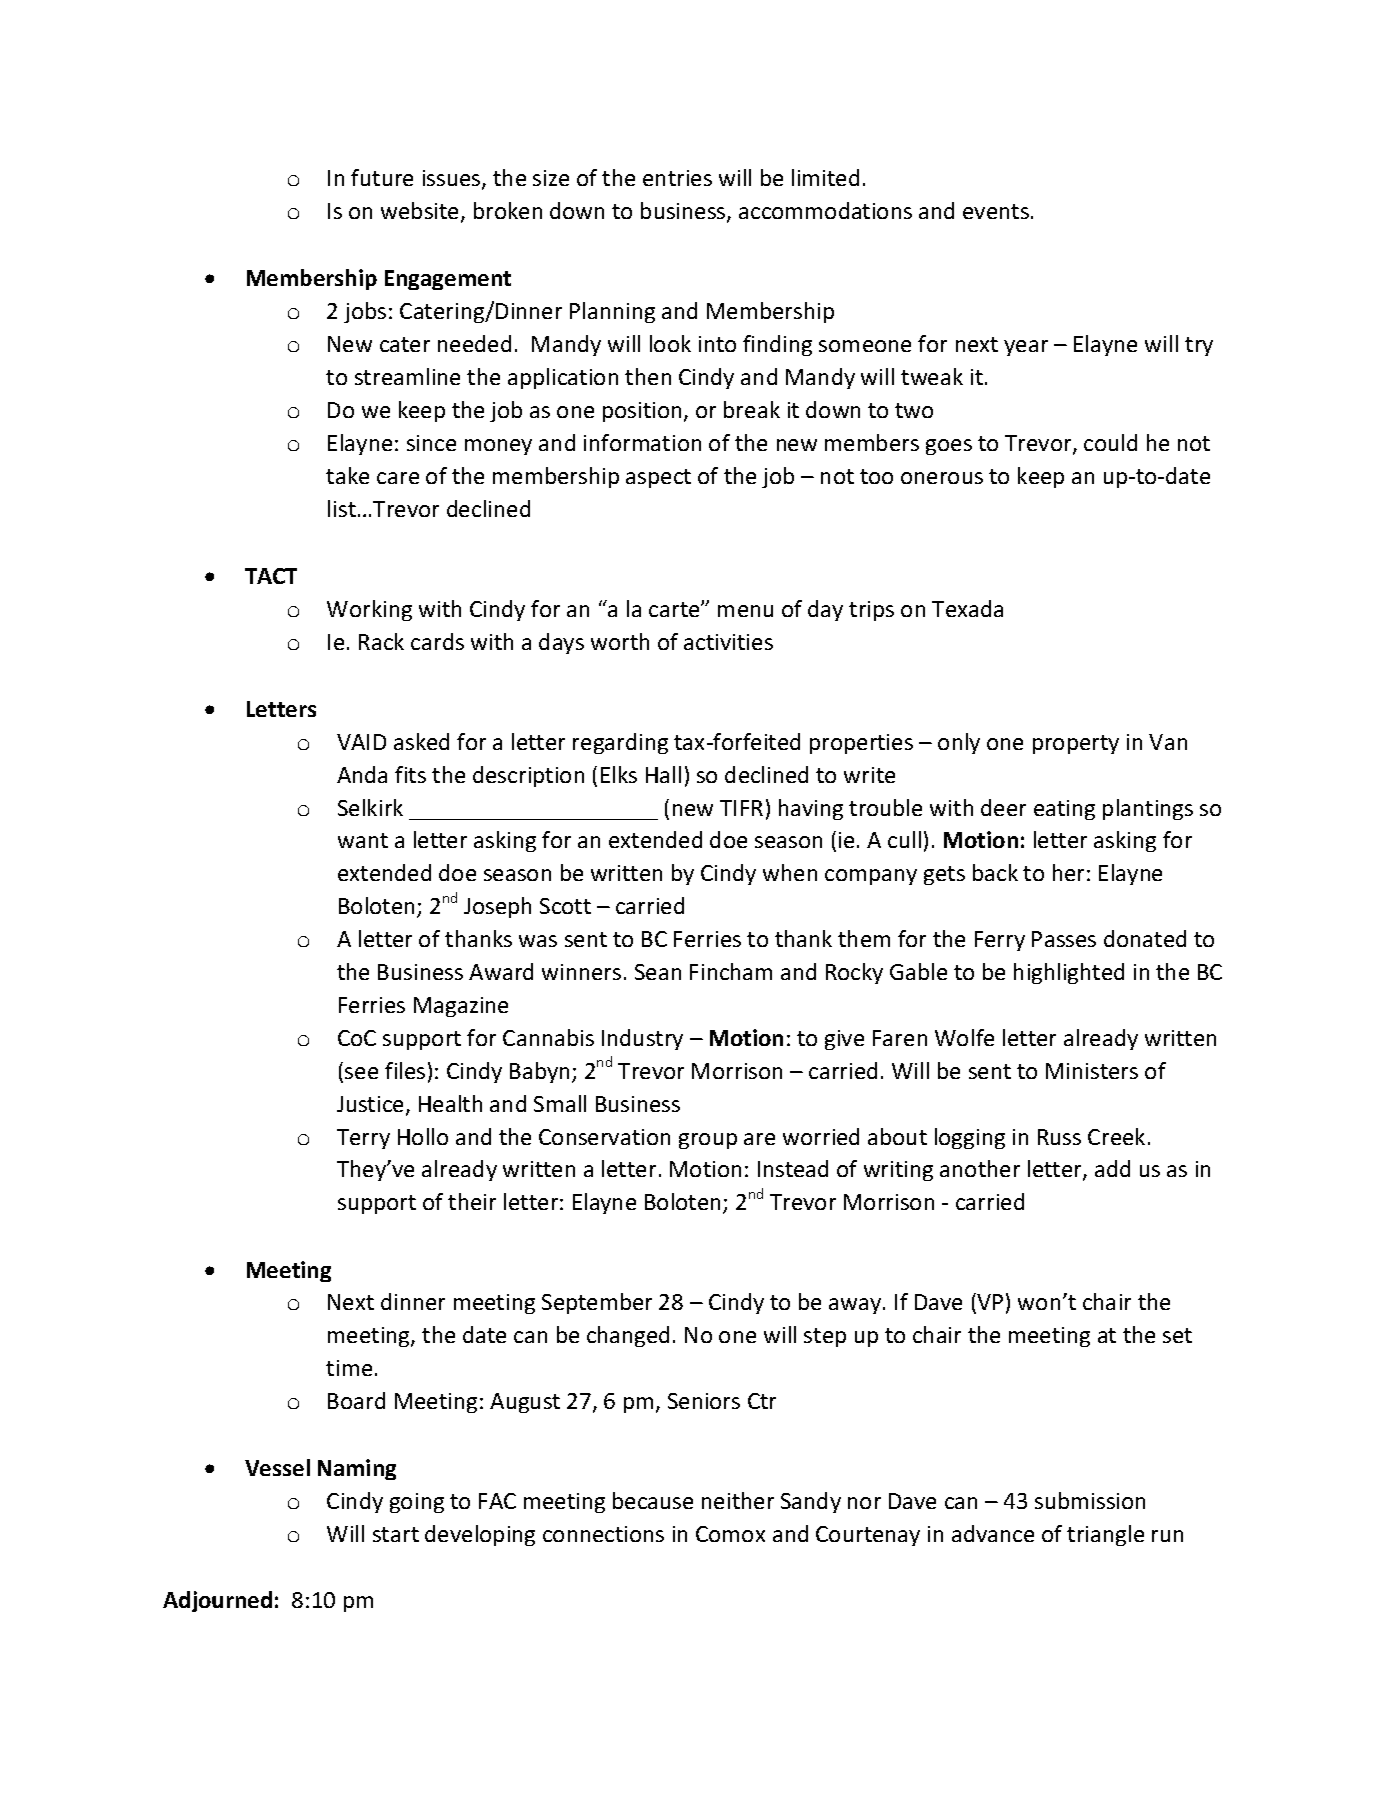 The width and height of the image is (1389, 1798). Describe the element at coordinates (996, 211) in the image. I see `events` at that location.
